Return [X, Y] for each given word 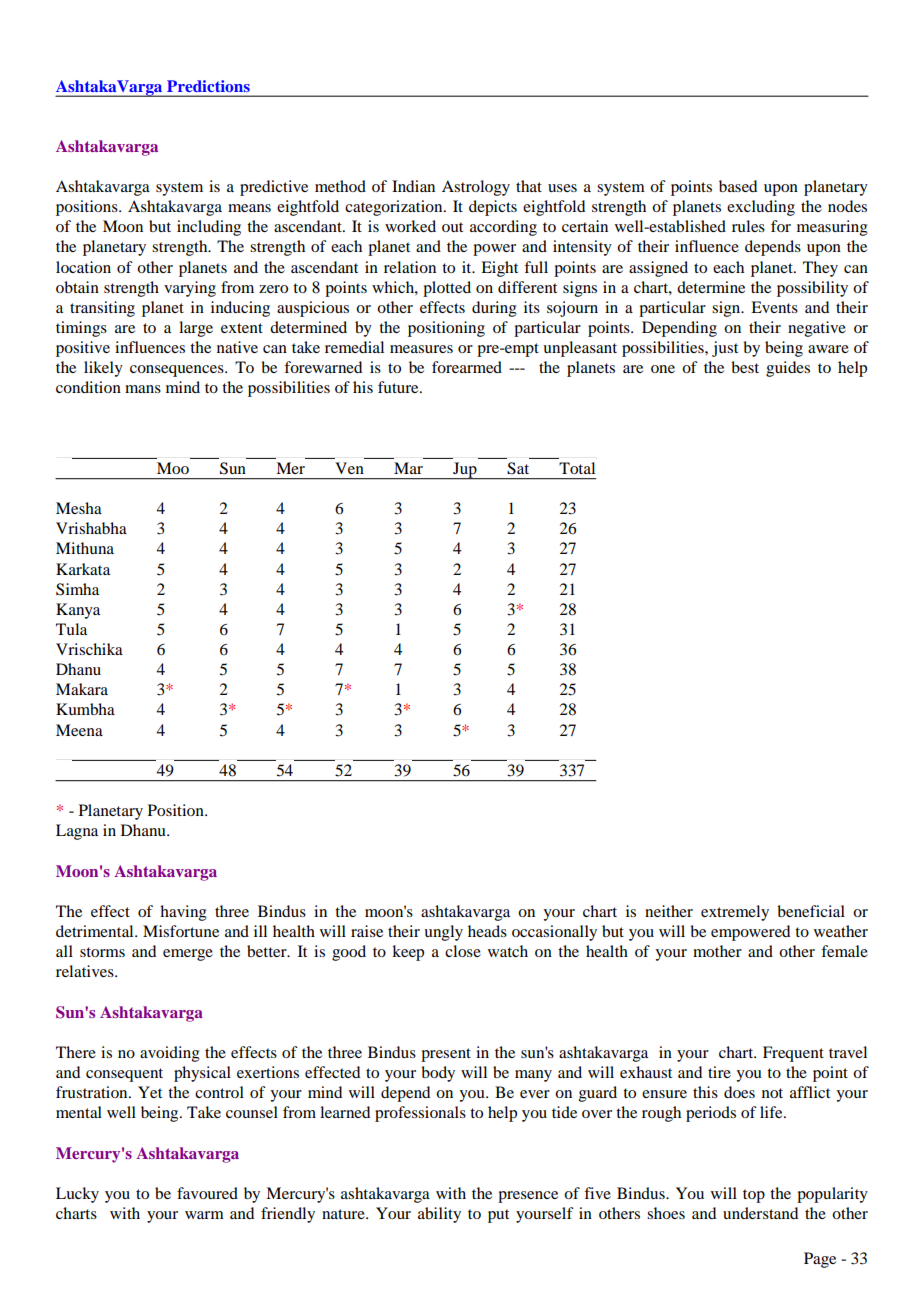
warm [204, 1215]
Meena [79, 730]
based [738, 186]
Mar [408, 468]
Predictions [208, 86]
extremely [735, 913]
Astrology [476, 188]
